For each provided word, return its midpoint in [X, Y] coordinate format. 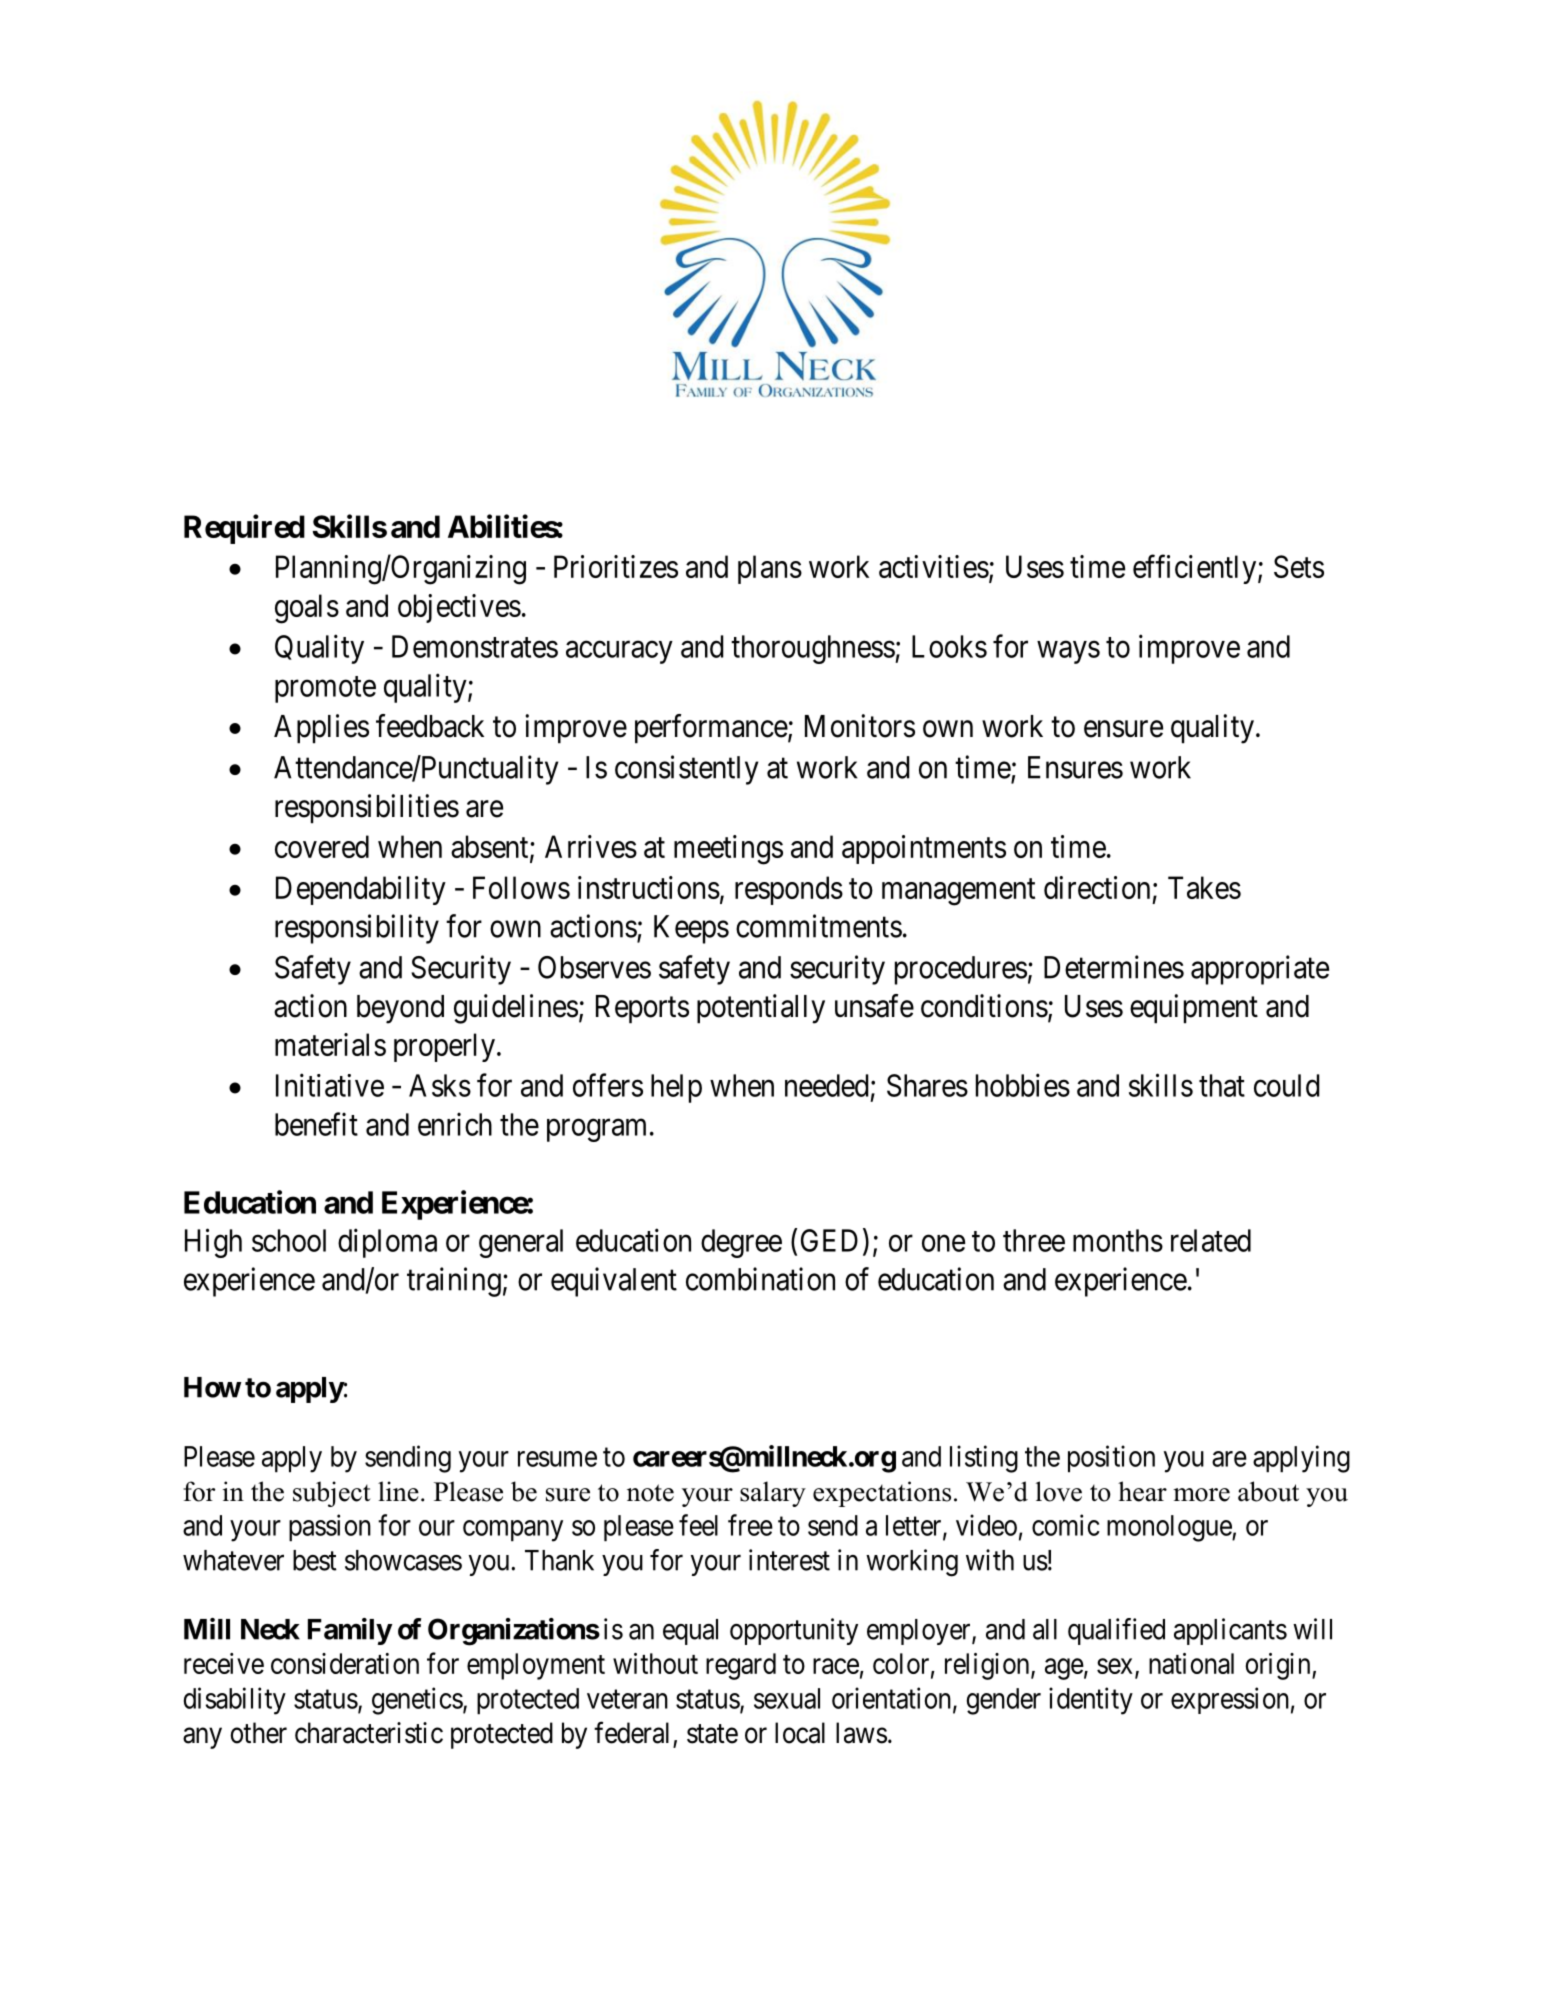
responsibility [357, 929]
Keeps [691, 929]
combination [760, 1279]
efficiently [1196, 569]
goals [307, 609]
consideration [345, 1663]
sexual [787, 1698]
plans [770, 569]
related [1211, 1240]
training [454, 1282]
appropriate [1260, 970]
